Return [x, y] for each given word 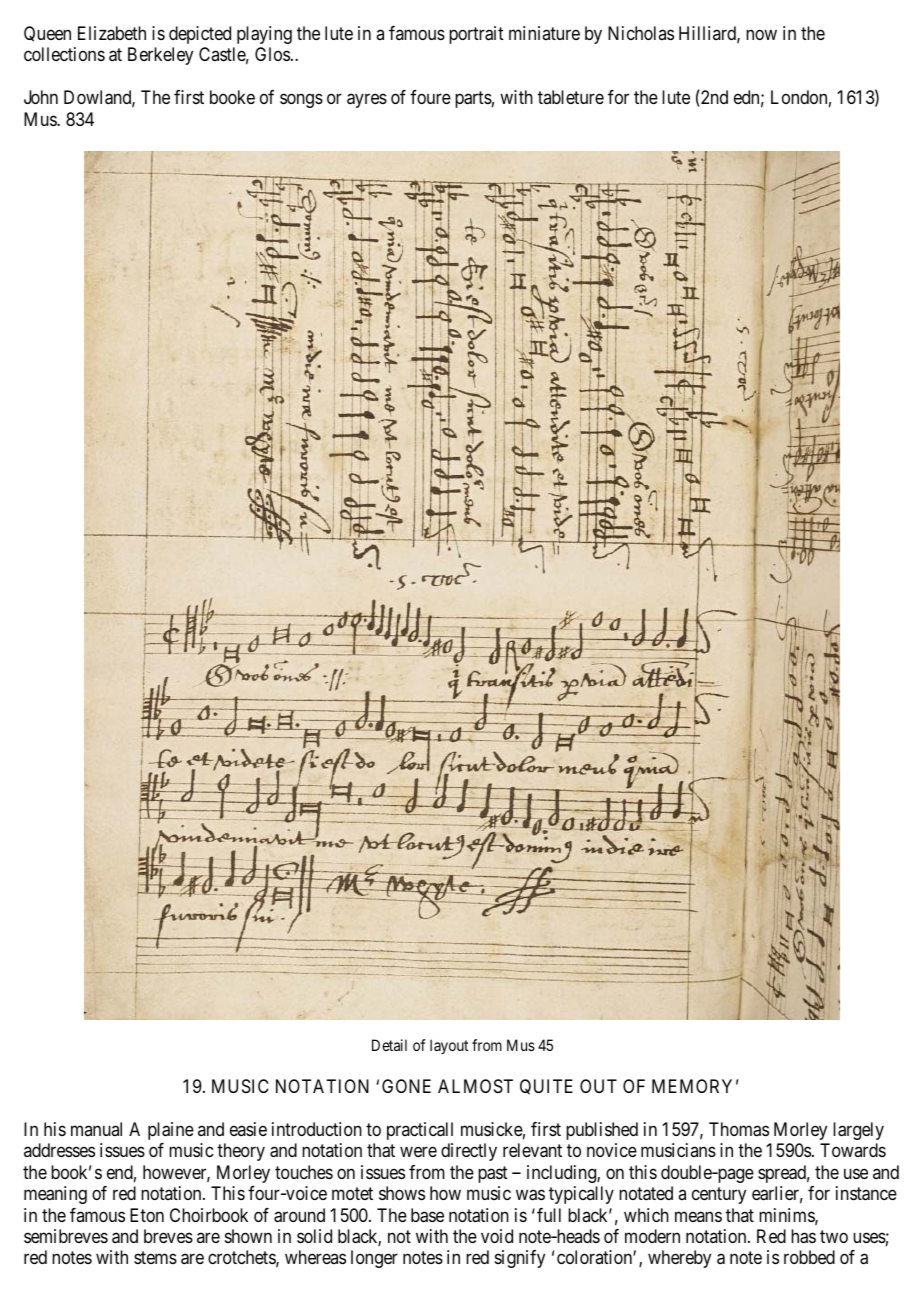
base [427, 1215]
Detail [389, 1045]
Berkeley [160, 56]
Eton [147, 1215]
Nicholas [641, 33]
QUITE [546, 1087]
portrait [476, 35]
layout [449, 1046]
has [803, 1236]
